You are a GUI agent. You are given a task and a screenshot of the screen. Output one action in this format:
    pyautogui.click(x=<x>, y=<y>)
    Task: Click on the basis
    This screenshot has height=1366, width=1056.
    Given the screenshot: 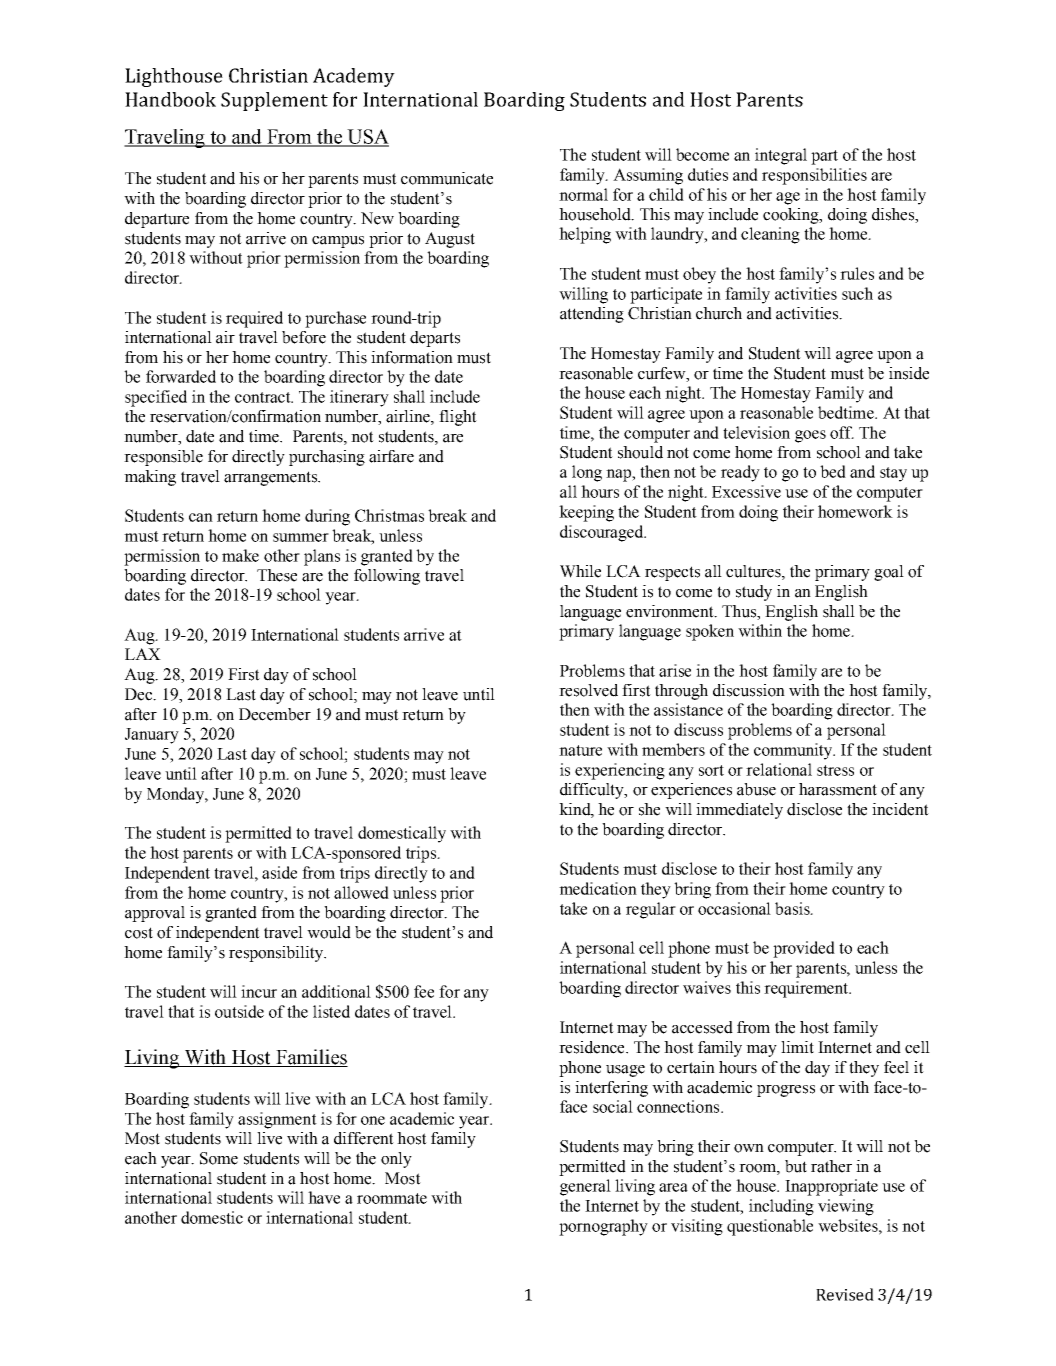 What is the action you would take?
    pyautogui.click(x=793, y=908)
